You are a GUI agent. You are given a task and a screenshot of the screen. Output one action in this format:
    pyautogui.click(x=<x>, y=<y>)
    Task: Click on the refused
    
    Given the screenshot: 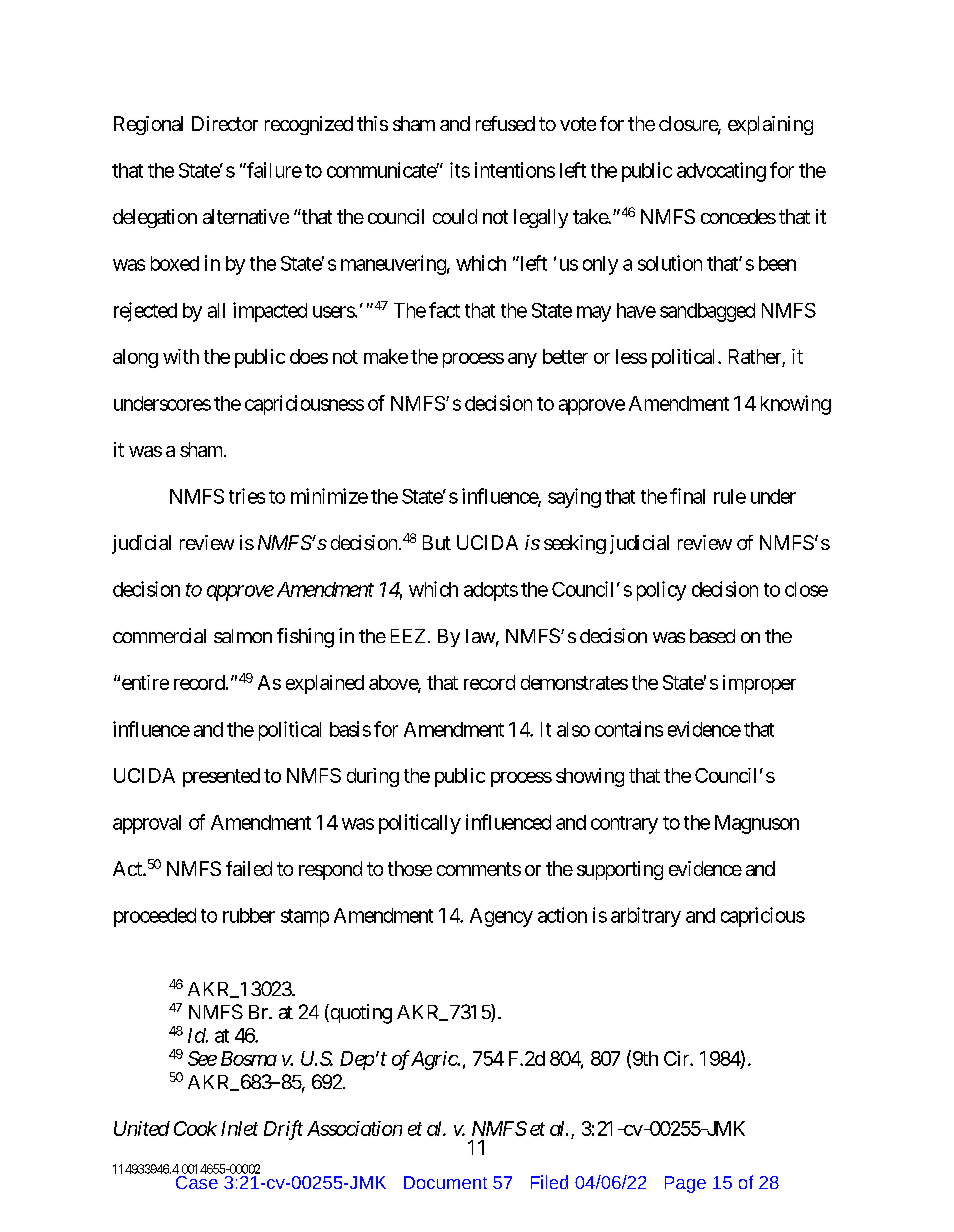 What is the action you would take?
    pyautogui.click(x=505, y=123)
